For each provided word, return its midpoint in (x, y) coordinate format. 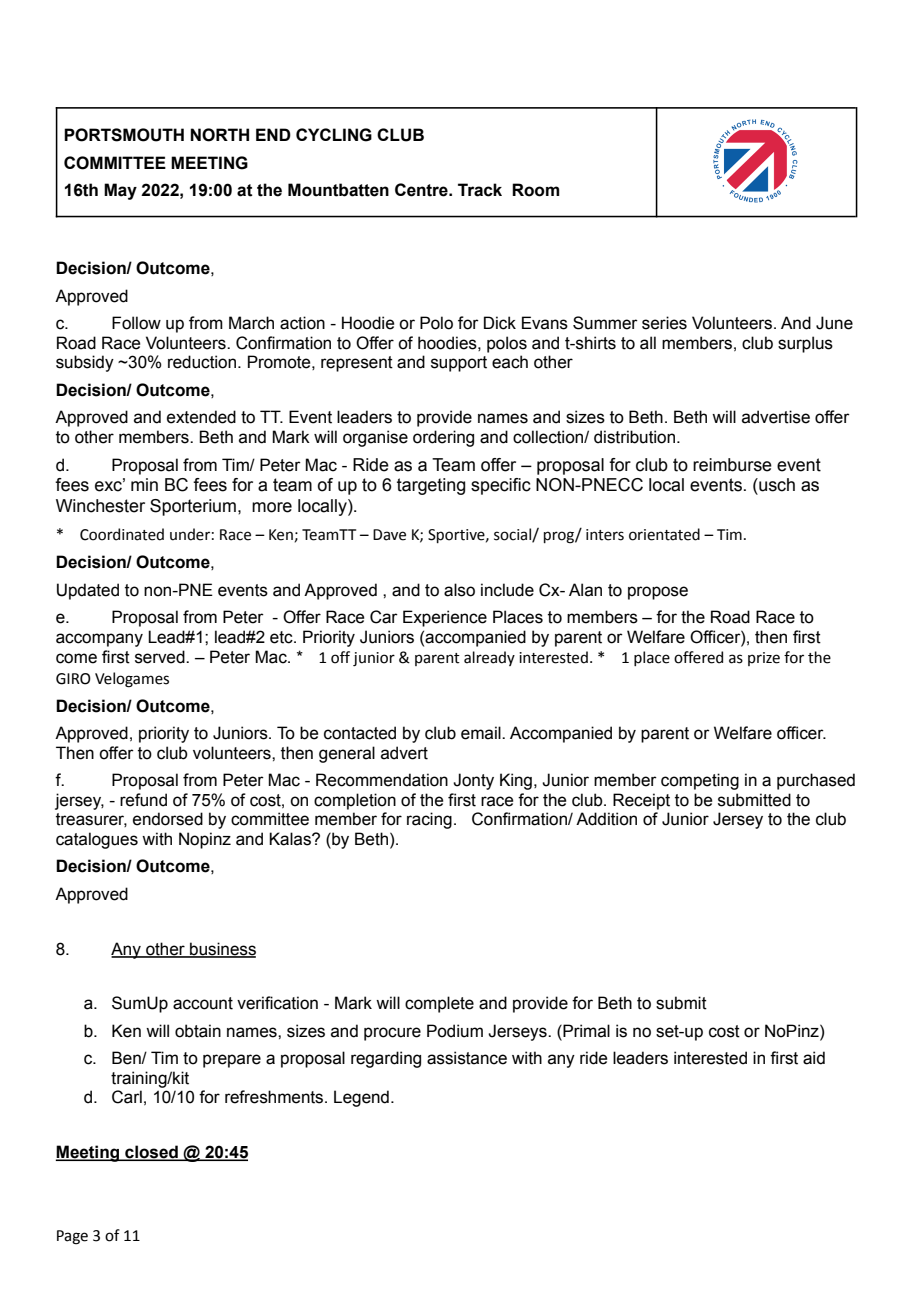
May (120, 191)
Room (535, 190)
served (161, 657)
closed (151, 1153)
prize (764, 659)
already (489, 658)
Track (480, 190)
